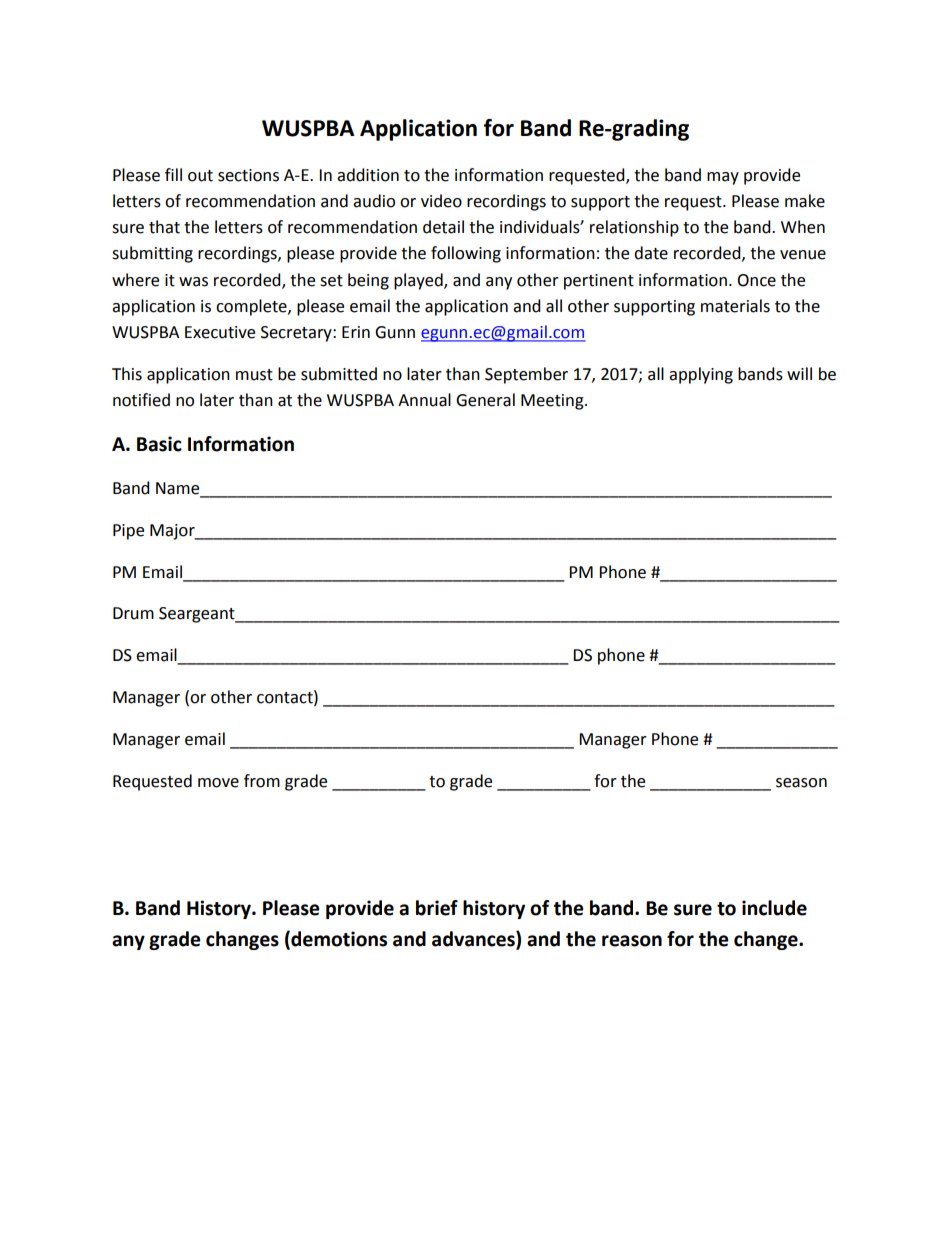  Describe the element at coordinates (774, 908) in the document. I see `include` at that location.
